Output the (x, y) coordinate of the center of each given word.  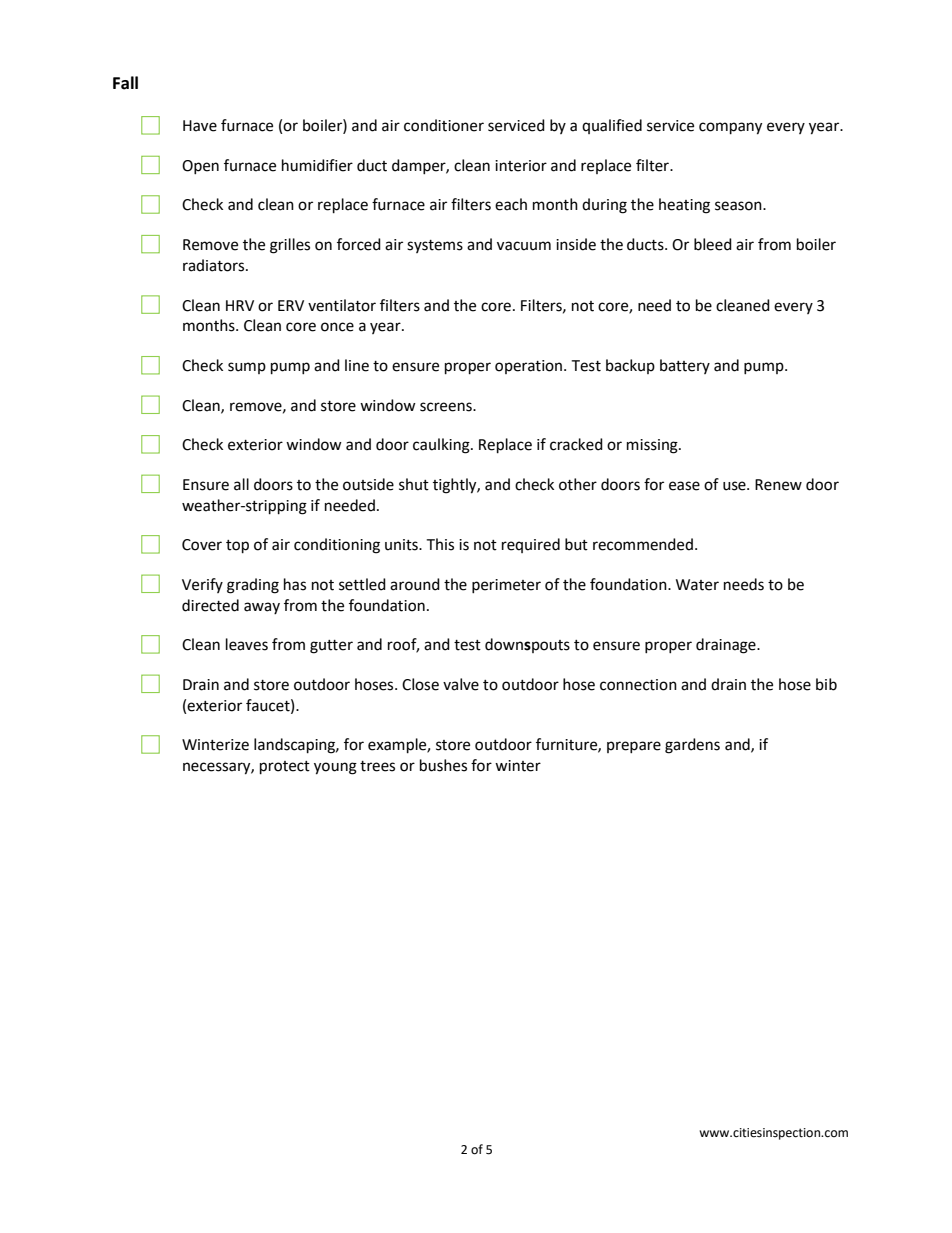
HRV (240, 305)
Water (697, 585)
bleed (713, 244)
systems (435, 246)
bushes (443, 765)
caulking (442, 446)
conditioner (444, 125)
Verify (202, 585)
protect (285, 768)
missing (653, 446)
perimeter (506, 586)
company (730, 128)
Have (200, 126)
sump (247, 368)
